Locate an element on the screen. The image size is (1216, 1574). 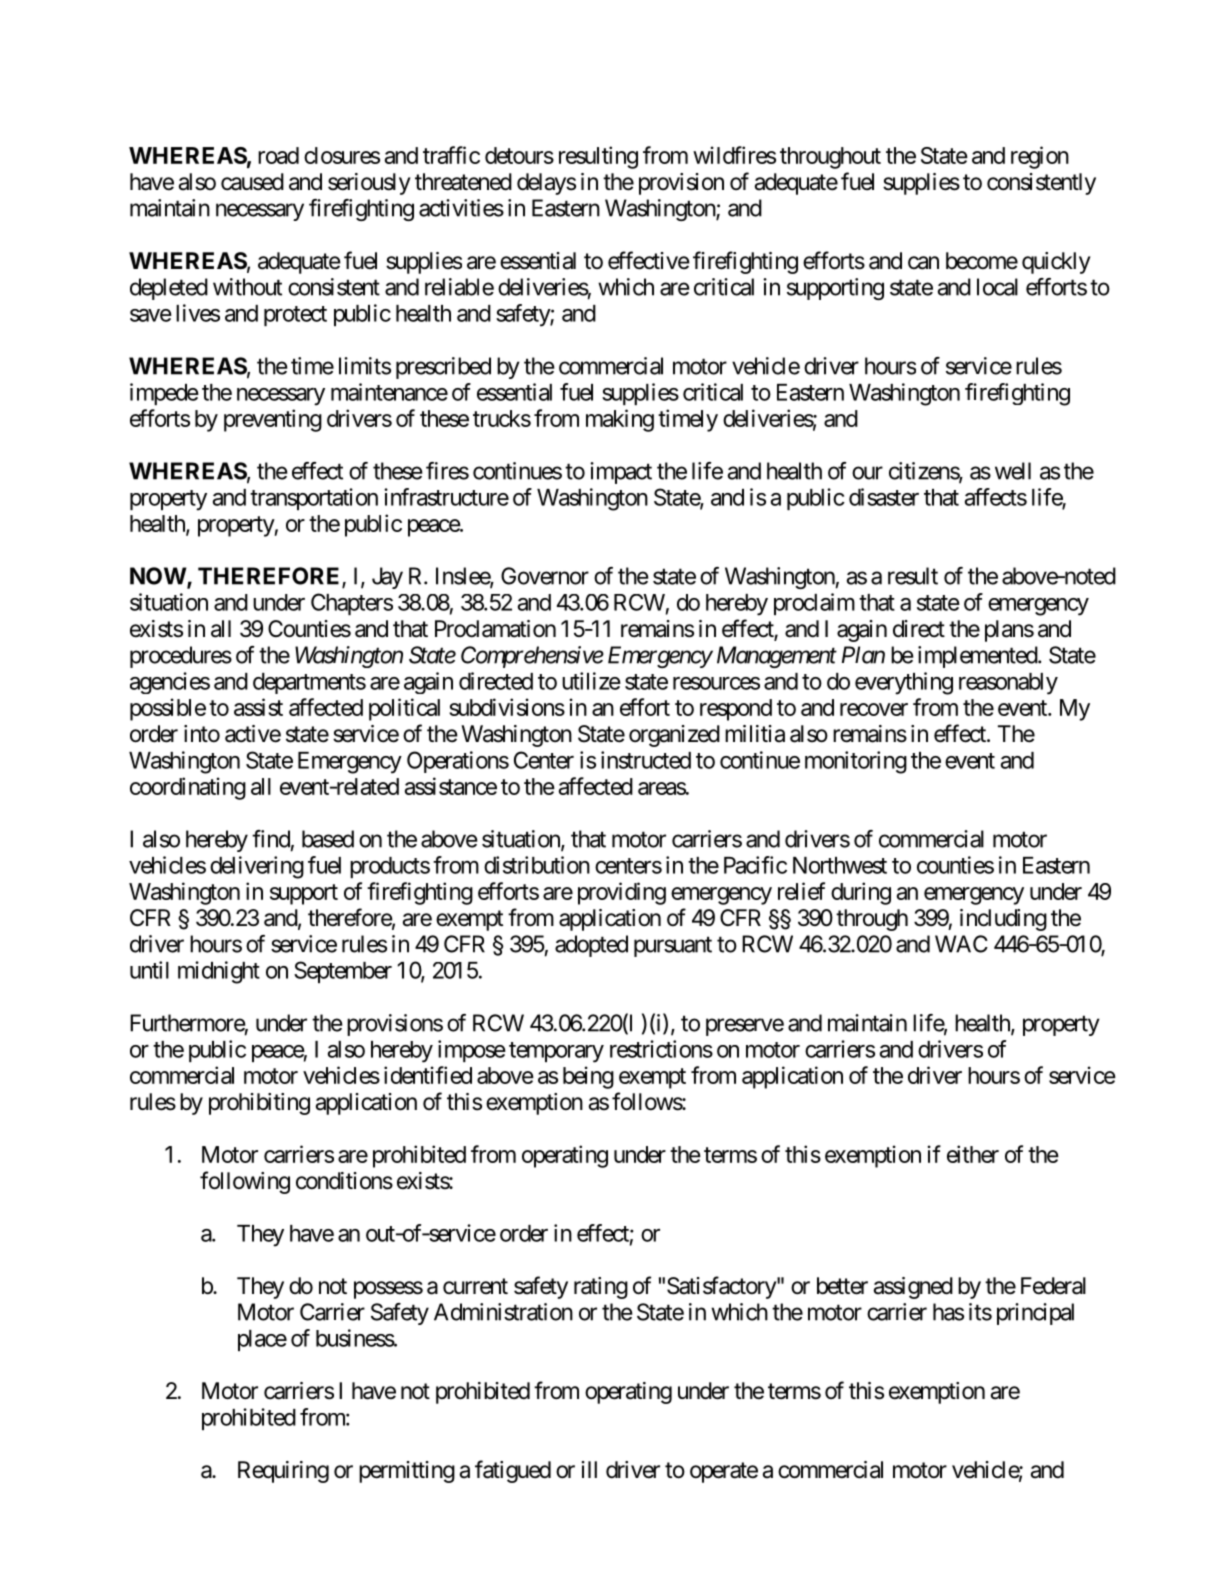
principal is located at coordinates (1035, 1314).
